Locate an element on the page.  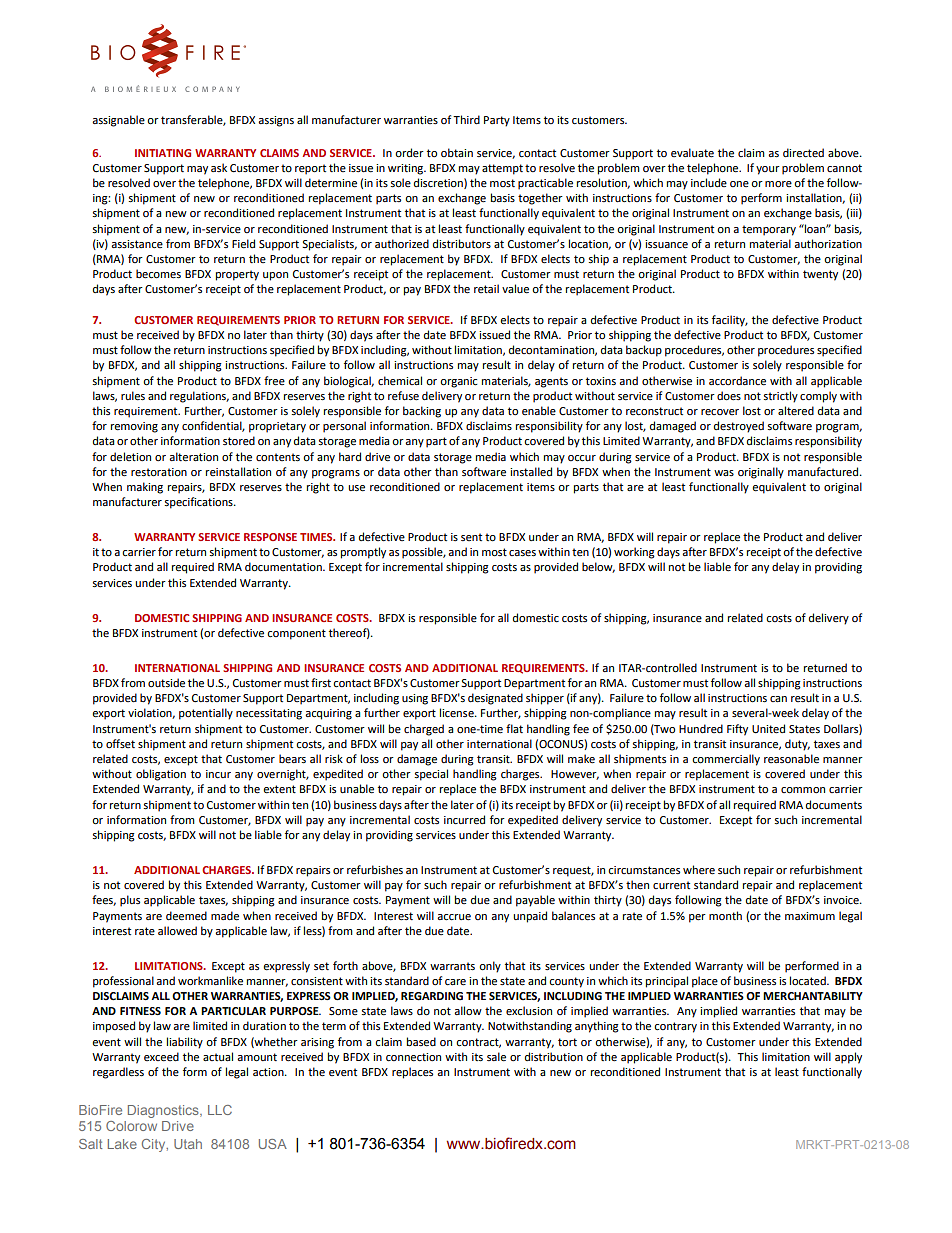
your is located at coordinates (768, 170).
